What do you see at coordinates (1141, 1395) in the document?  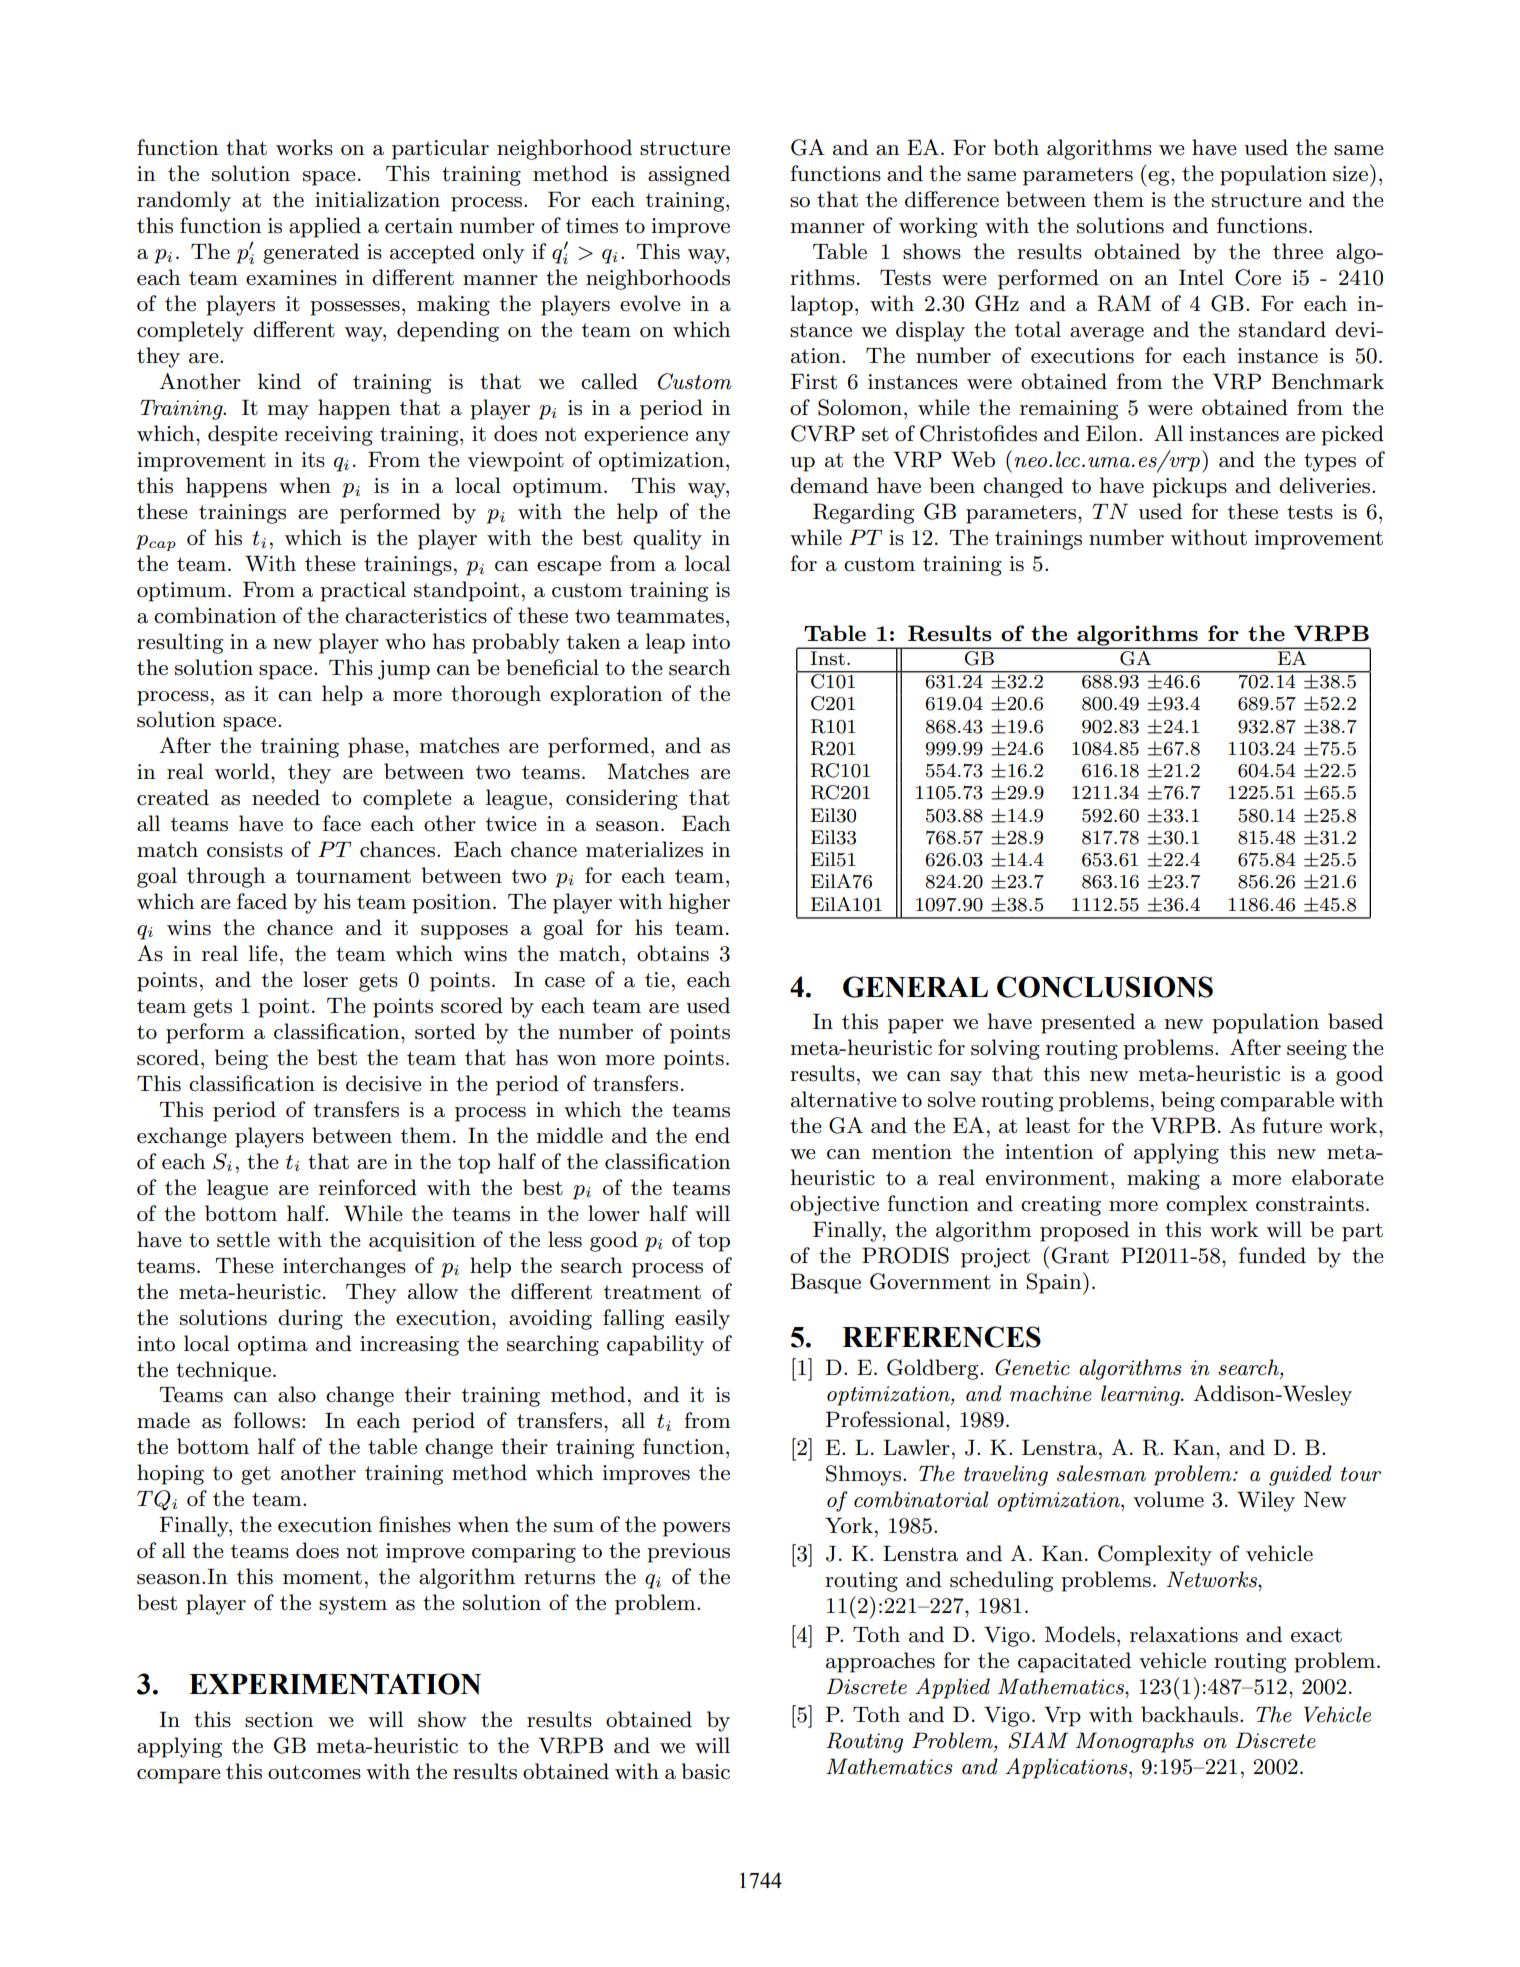 I see `learning` at bounding box center [1141, 1395].
